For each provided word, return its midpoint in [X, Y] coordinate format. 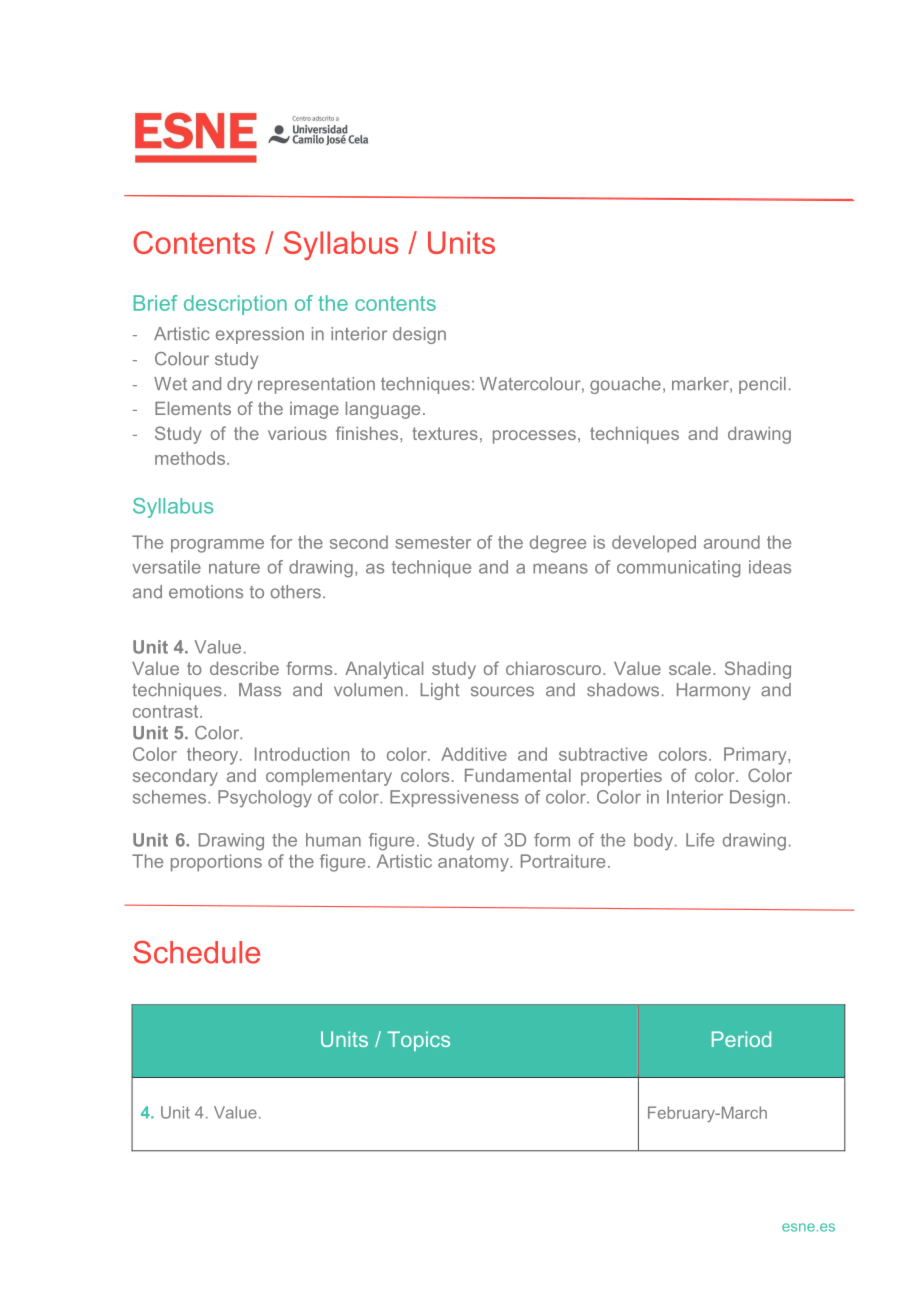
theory [214, 756]
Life [700, 840]
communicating [678, 568]
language [383, 410]
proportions [216, 863]
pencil [762, 385]
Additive [474, 754]
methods [190, 458]
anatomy [474, 863]
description [235, 305]
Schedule [196, 952]
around [732, 542]
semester [433, 542]
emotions [206, 592]
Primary [756, 756]
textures [445, 433]
